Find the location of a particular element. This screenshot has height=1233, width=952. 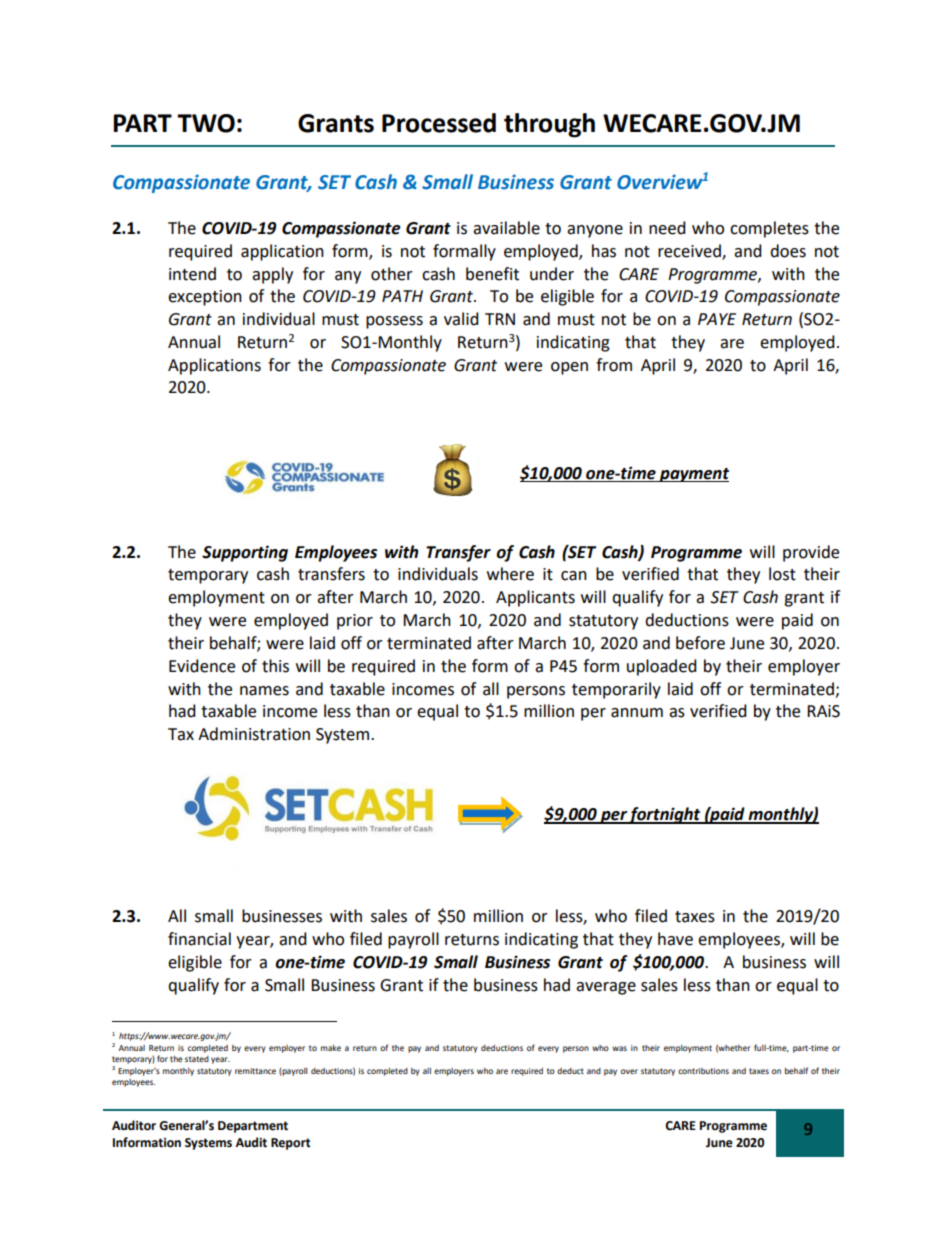

lost is located at coordinates (782, 574).
